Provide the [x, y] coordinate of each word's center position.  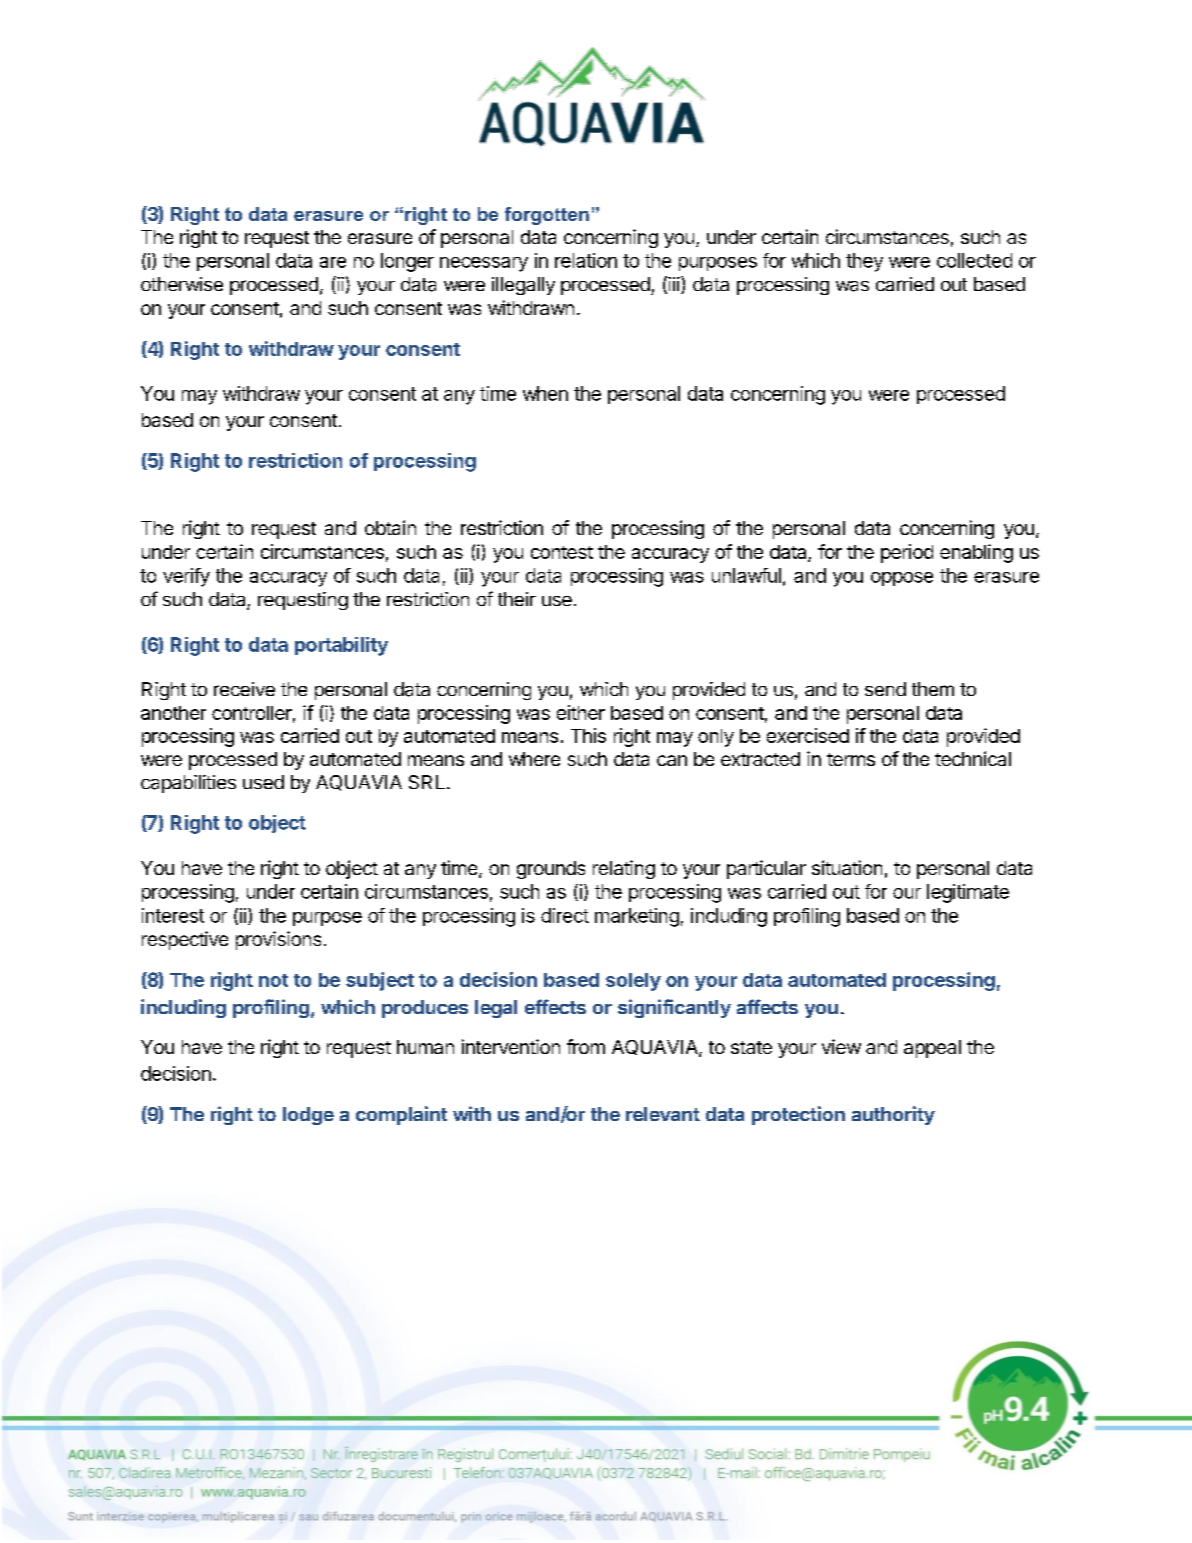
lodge [308, 1116]
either [581, 712]
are [333, 262]
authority [893, 1115]
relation [586, 260]
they [864, 262]
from [586, 1046]
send [885, 689]
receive [244, 689]
